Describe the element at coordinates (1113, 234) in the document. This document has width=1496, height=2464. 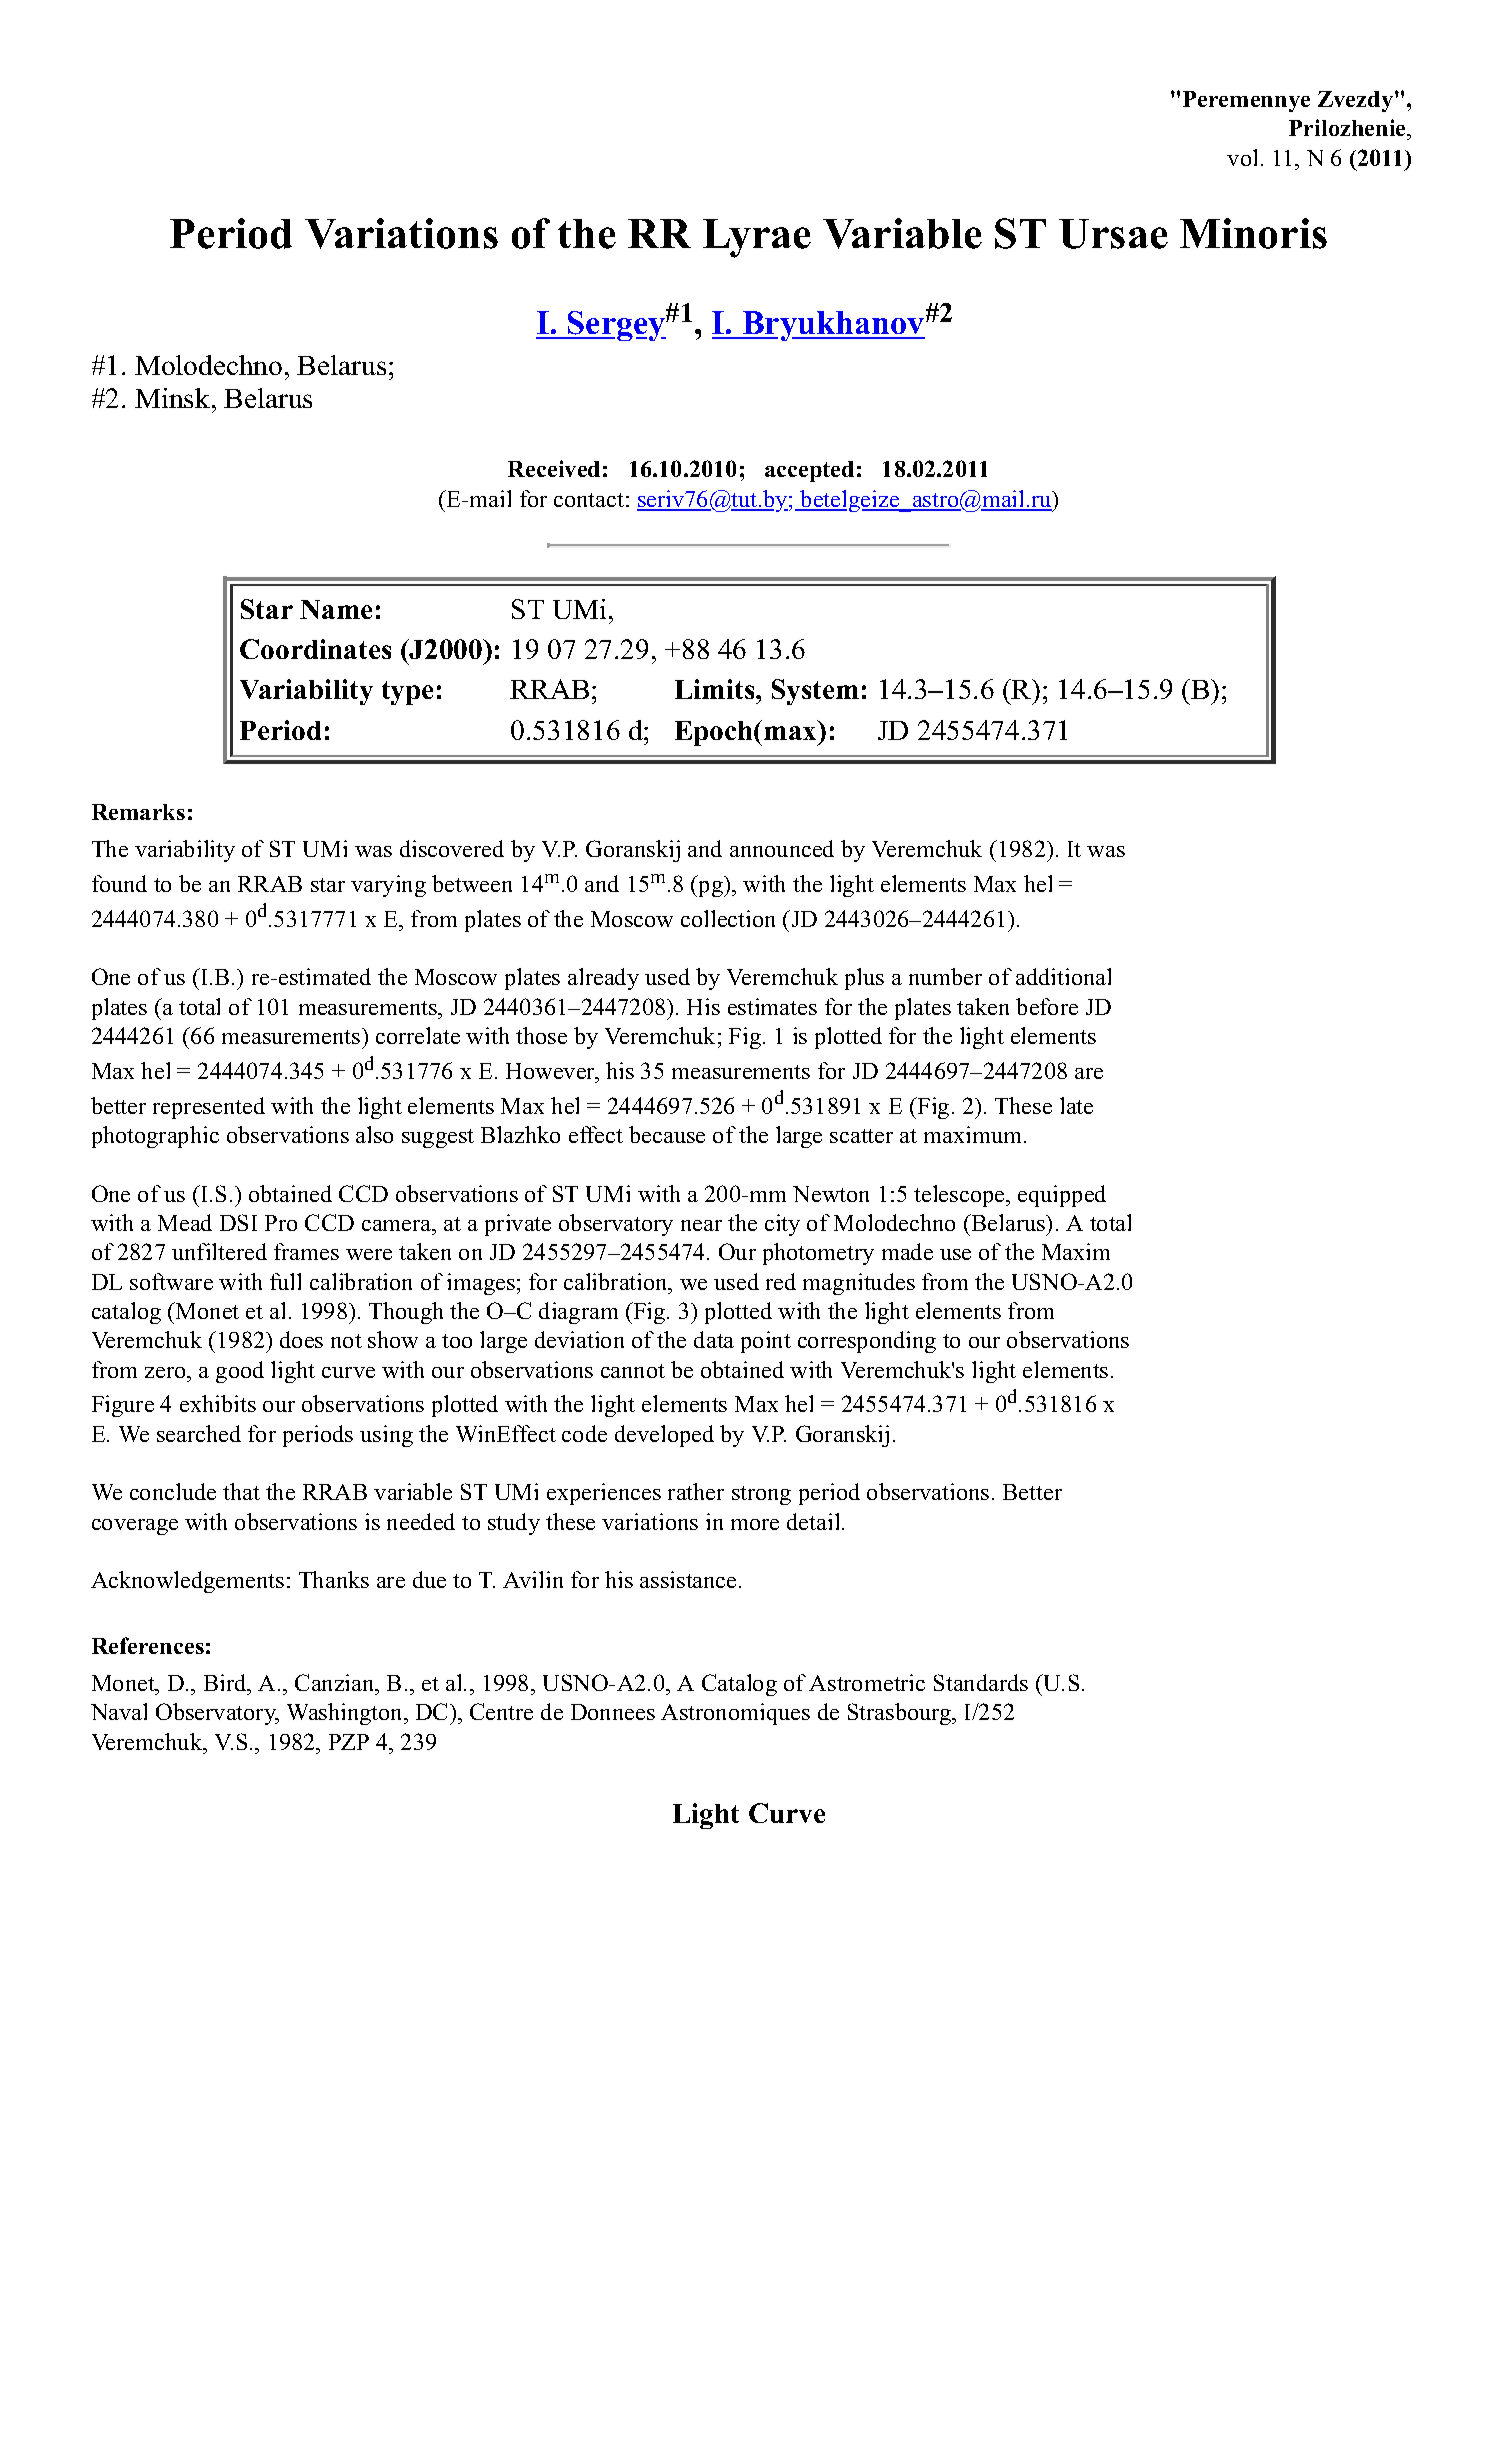
I see `Ursae` at that location.
